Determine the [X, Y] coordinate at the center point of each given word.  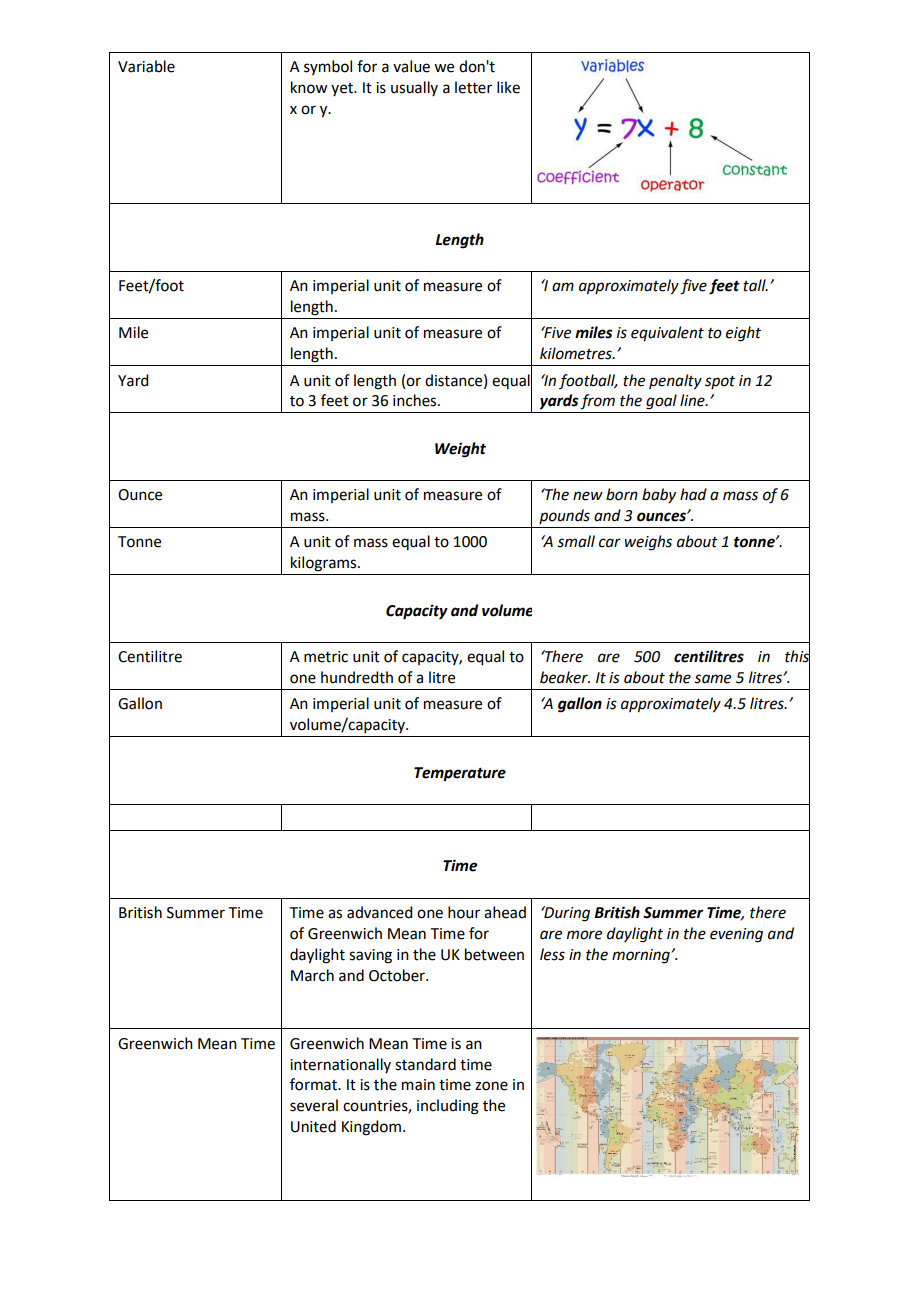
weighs [648, 543]
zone [491, 1086]
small [576, 541]
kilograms [325, 564]
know [309, 87]
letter [473, 87]
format [314, 1084]
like [508, 87]
